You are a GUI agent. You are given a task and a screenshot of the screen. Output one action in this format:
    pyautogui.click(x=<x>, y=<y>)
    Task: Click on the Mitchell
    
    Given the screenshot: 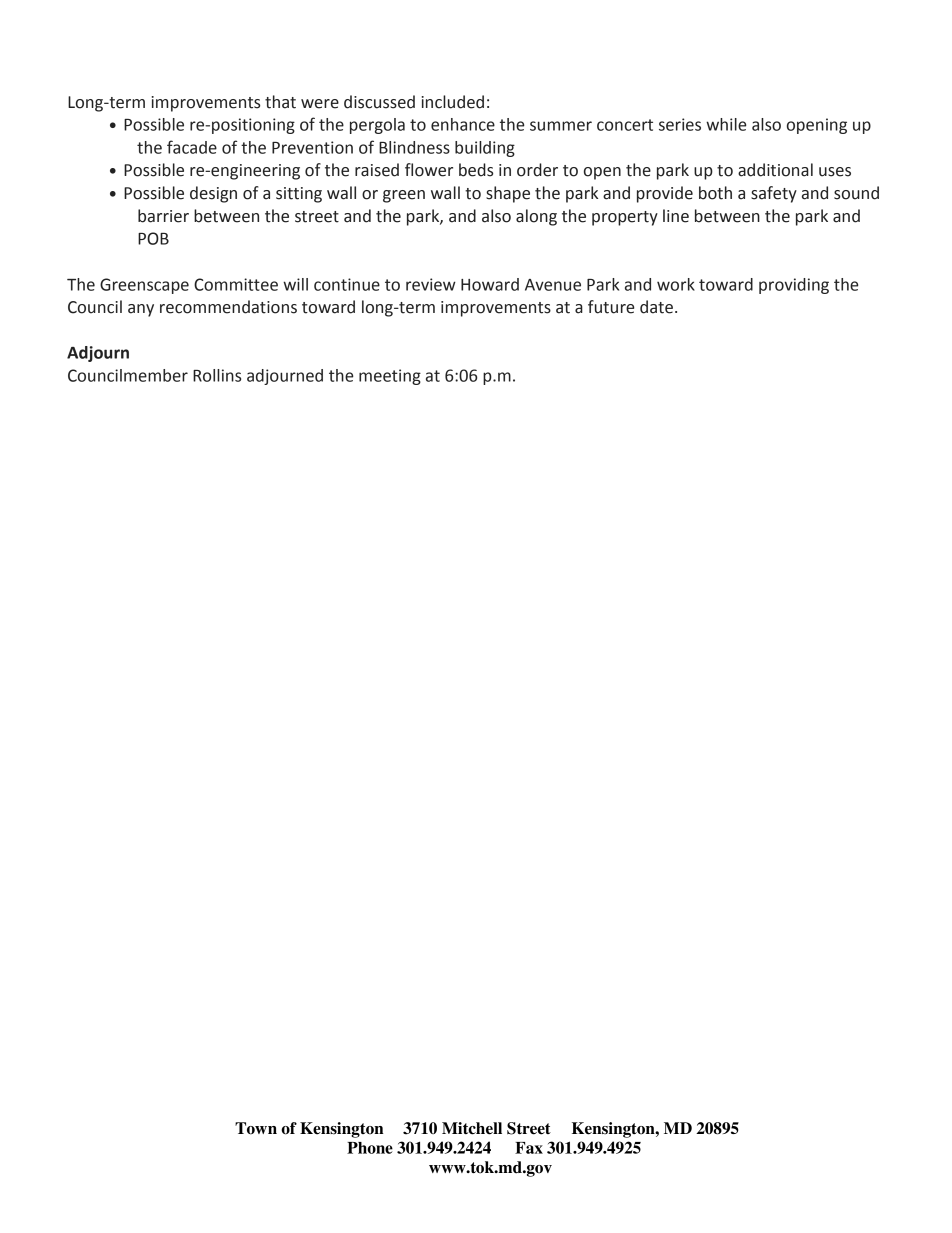 What is the action you would take?
    pyautogui.click(x=472, y=1128)
